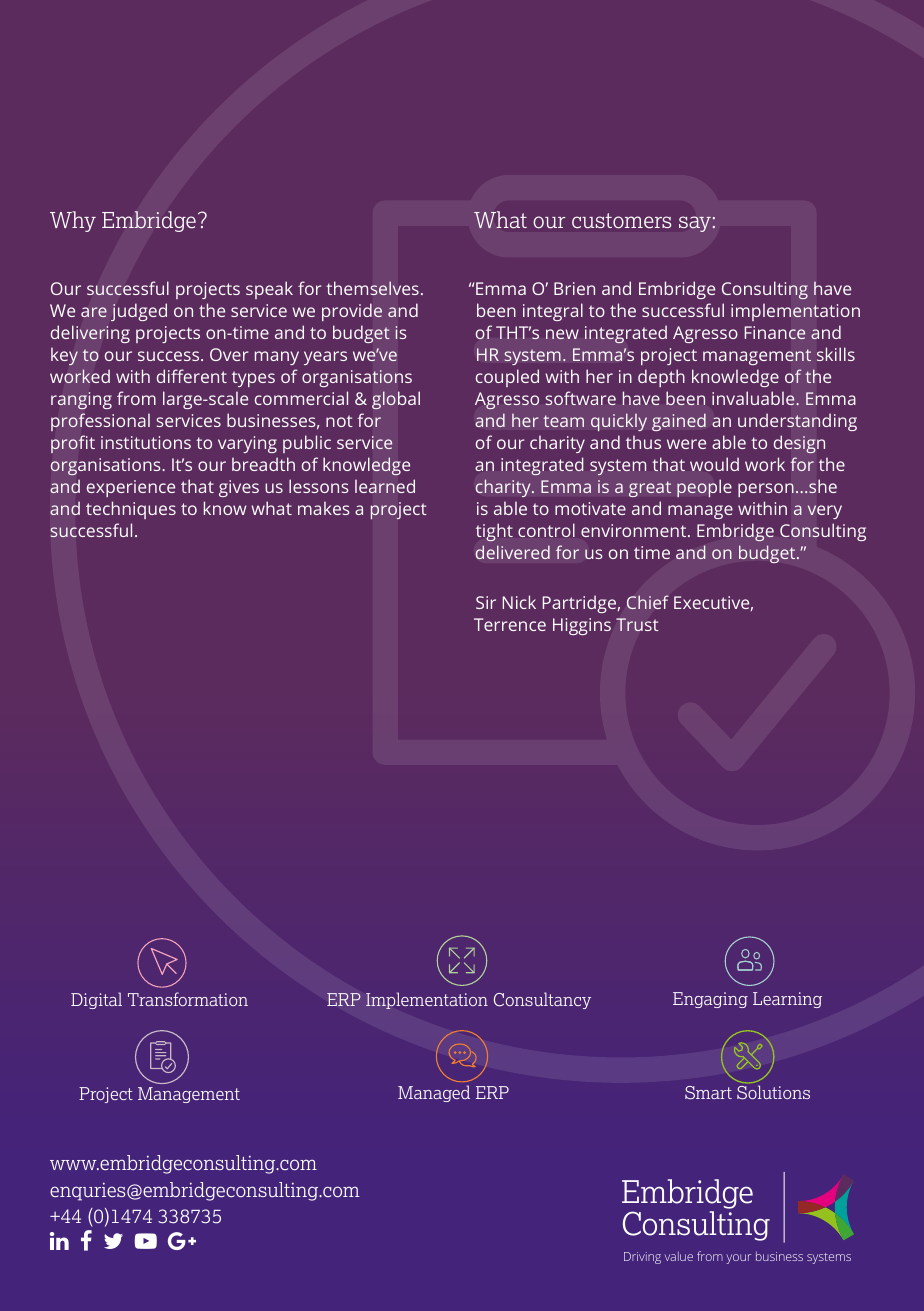 This document has width=924, height=1311. What do you see at coordinates (96, 1000) in the document?
I see `Digital` at bounding box center [96, 1000].
